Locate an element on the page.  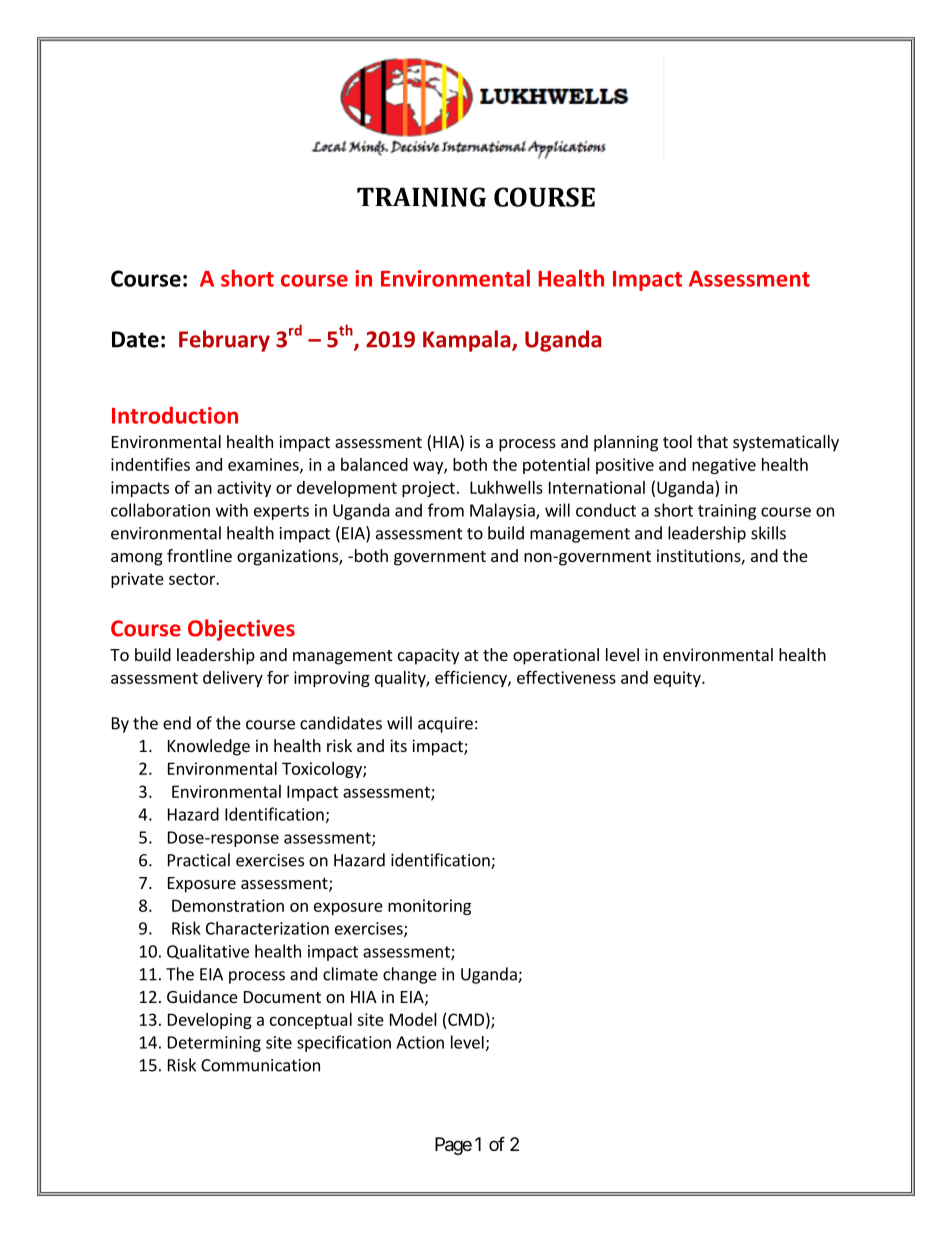
its is located at coordinates (398, 745).
